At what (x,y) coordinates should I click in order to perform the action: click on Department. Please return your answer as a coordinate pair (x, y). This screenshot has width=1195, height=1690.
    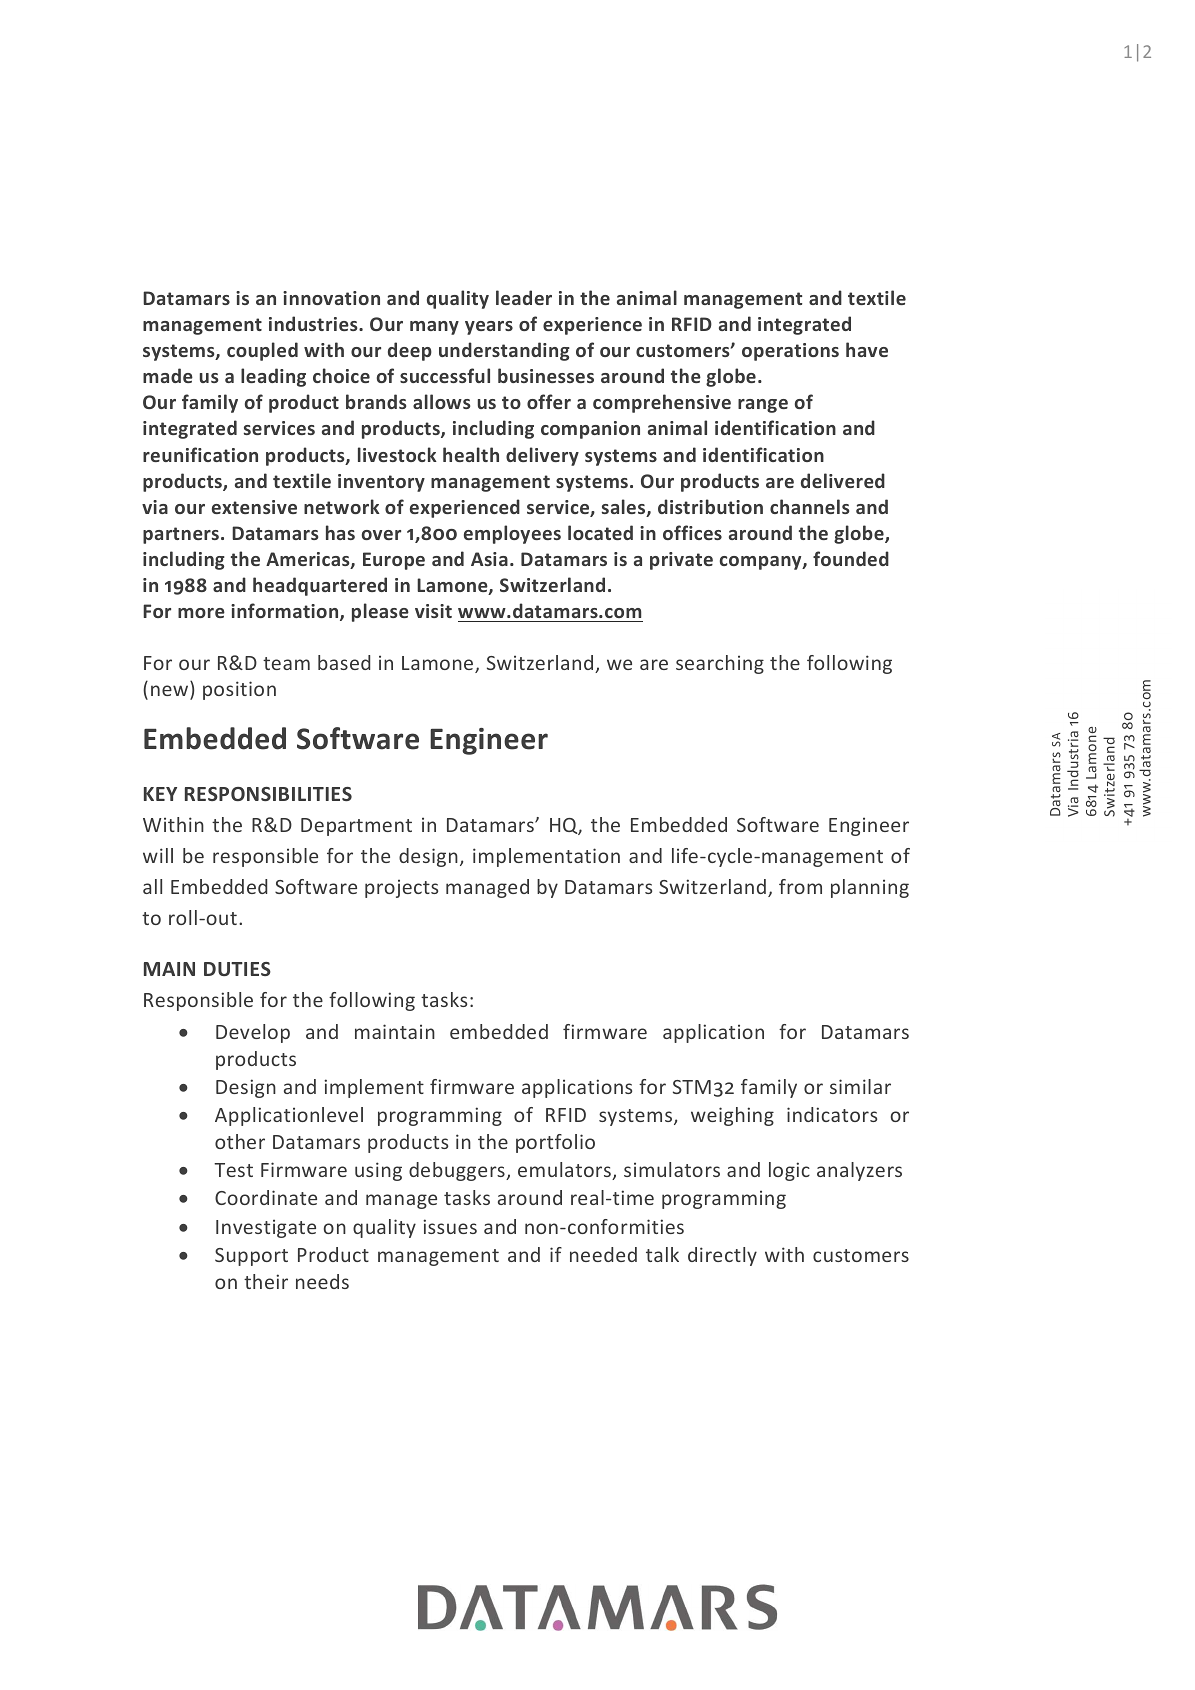
    Looking at the image, I should click on (356, 827).
